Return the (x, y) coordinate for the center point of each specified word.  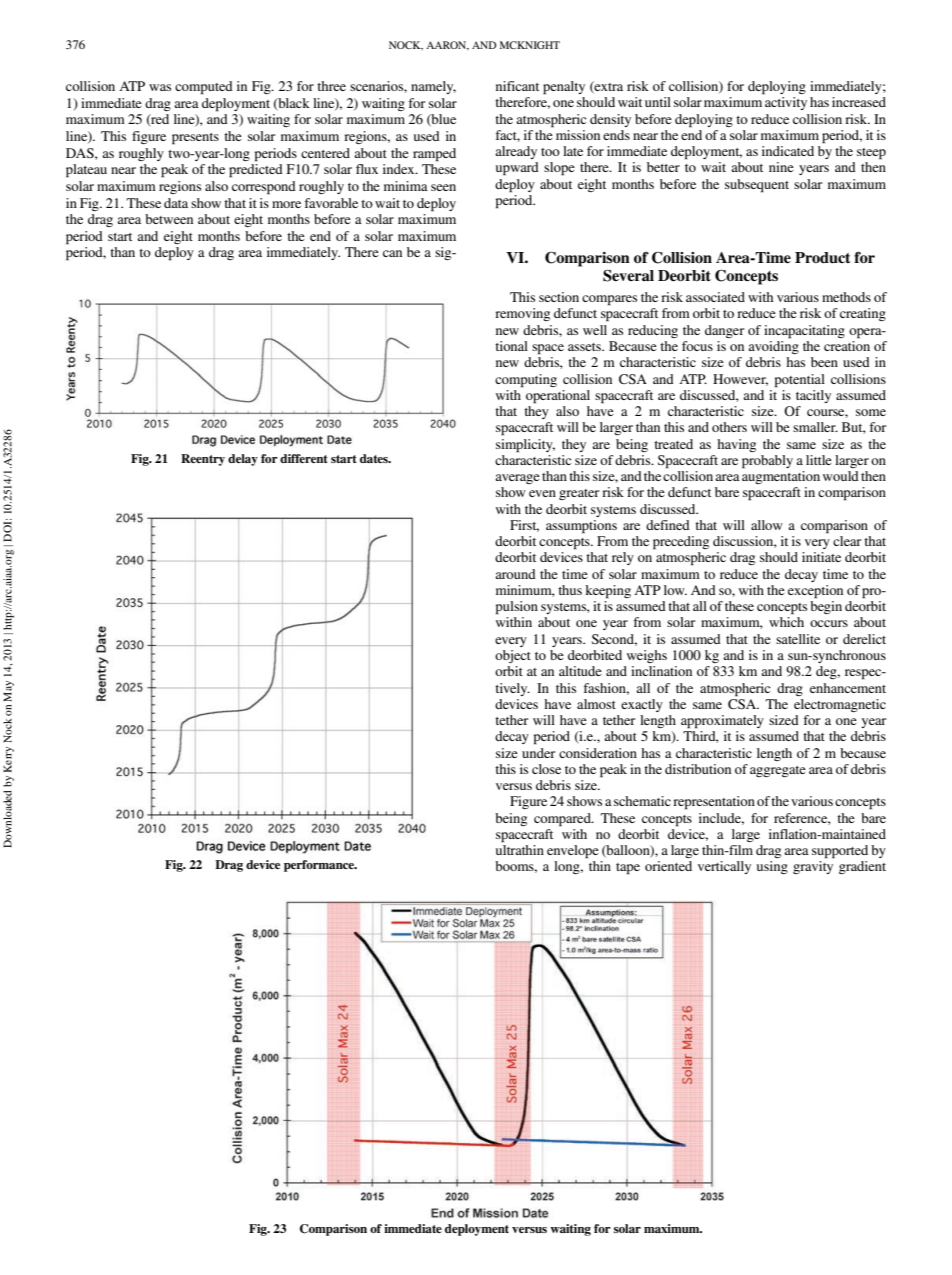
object (513, 656)
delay (243, 460)
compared (563, 820)
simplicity (525, 446)
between (169, 219)
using (772, 867)
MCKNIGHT (530, 45)
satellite (798, 639)
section (559, 297)
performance (320, 866)
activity (786, 103)
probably (767, 462)
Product (823, 257)
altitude (580, 671)
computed (204, 88)
